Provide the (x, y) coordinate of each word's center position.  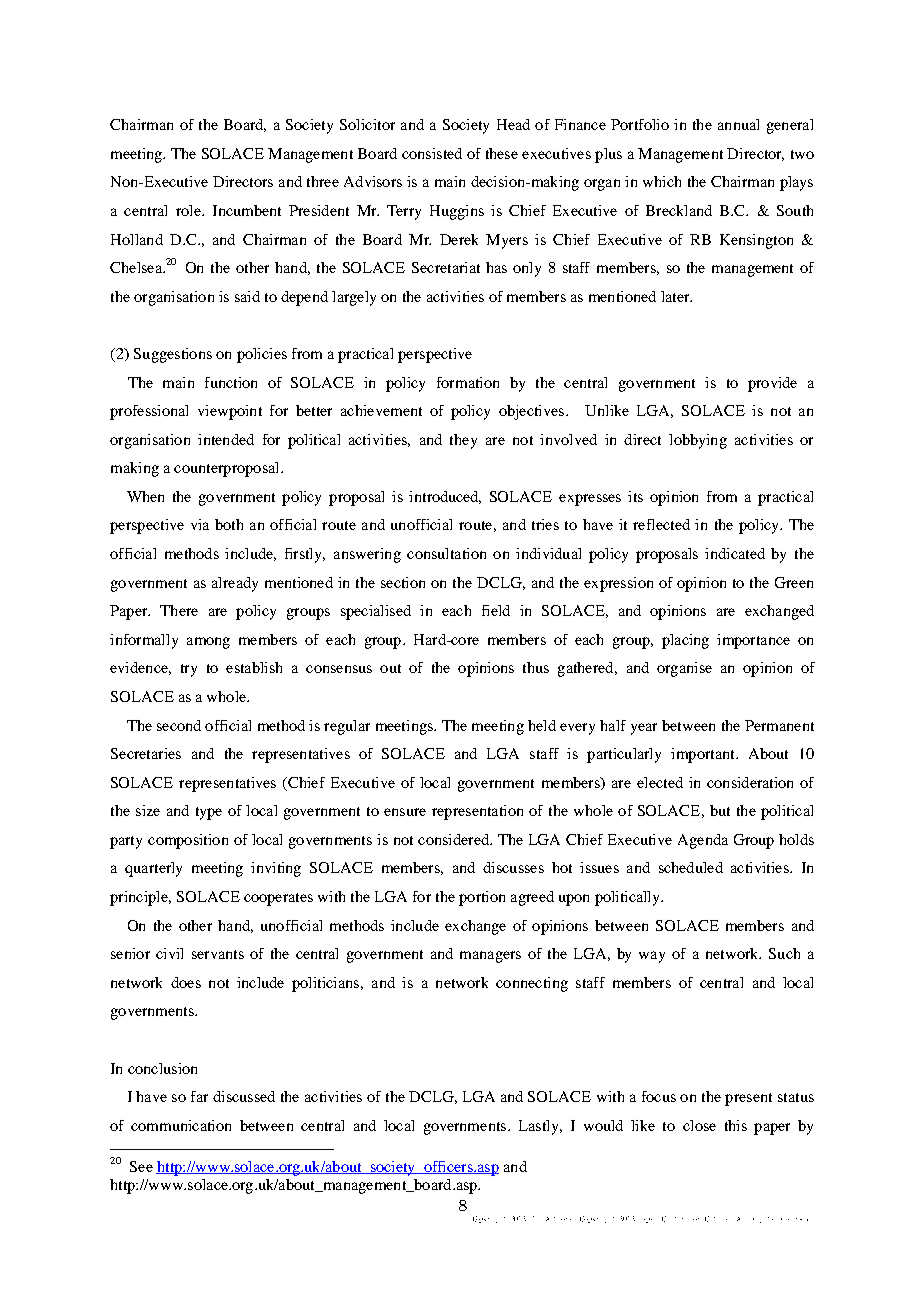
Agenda (703, 841)
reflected (661, 524)
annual (738, 124)
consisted (432, 153)
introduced (445, 497)
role (189, 210)
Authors (558, 1219)
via (200, 524)
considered (454, 839)
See (141, 1166)
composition (188, 841)
